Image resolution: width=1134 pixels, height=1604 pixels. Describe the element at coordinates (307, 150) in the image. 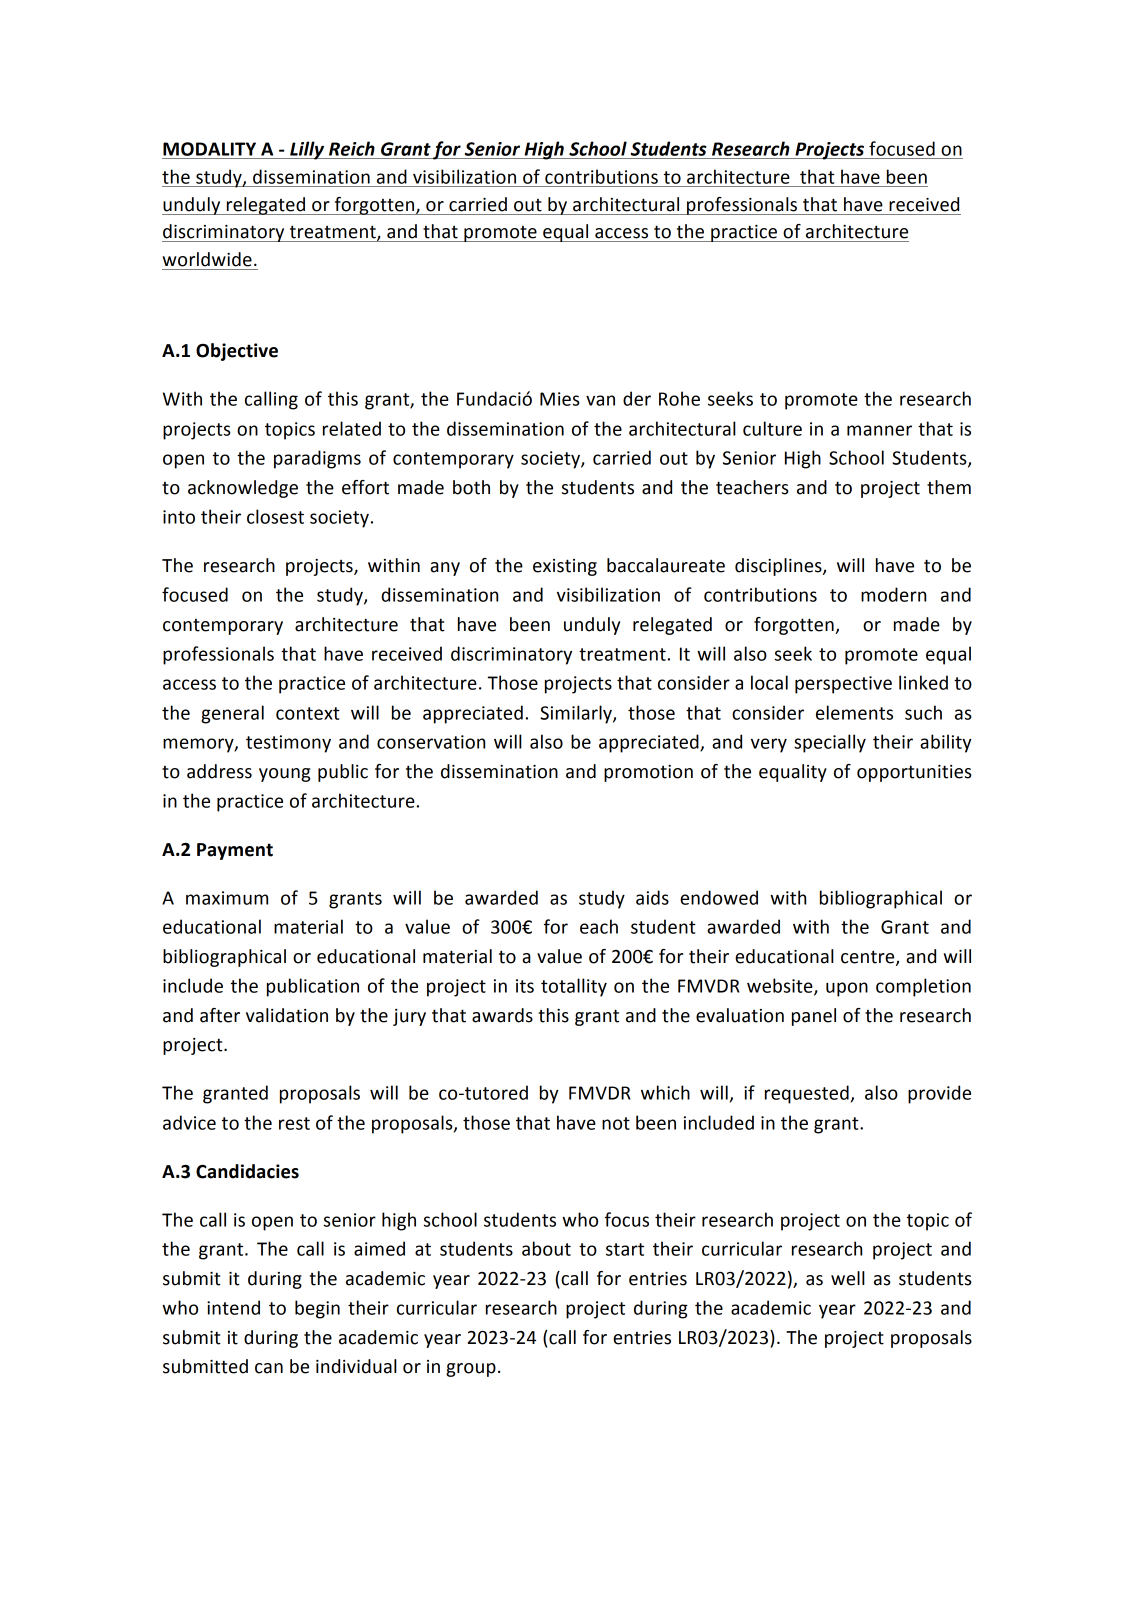

I see `Lilly` at that location.
